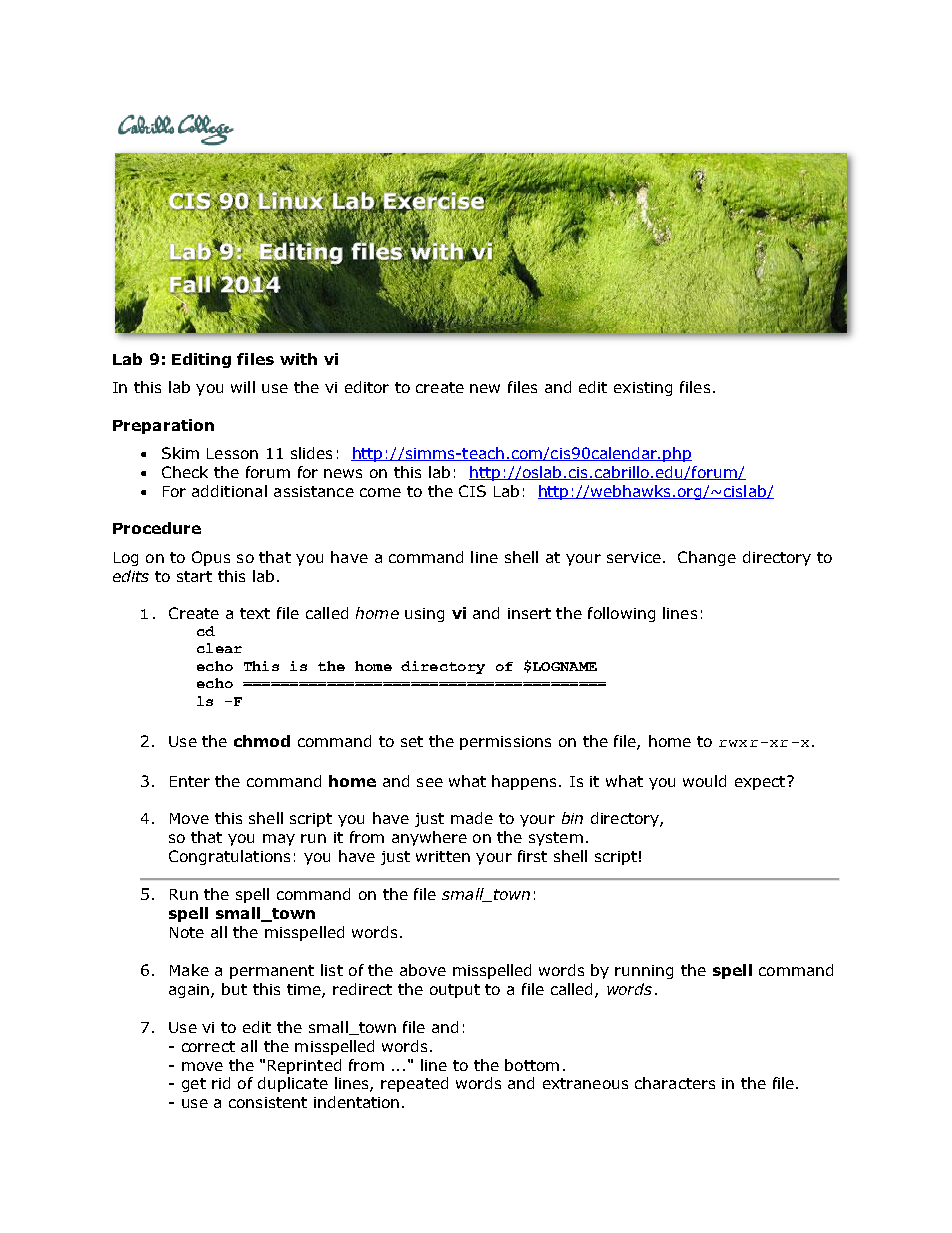 The image size is (952, 1233). What do you see at coordinates (414, 1084) in the image?
I see `repeated` at bounding box center [414, 1084].
